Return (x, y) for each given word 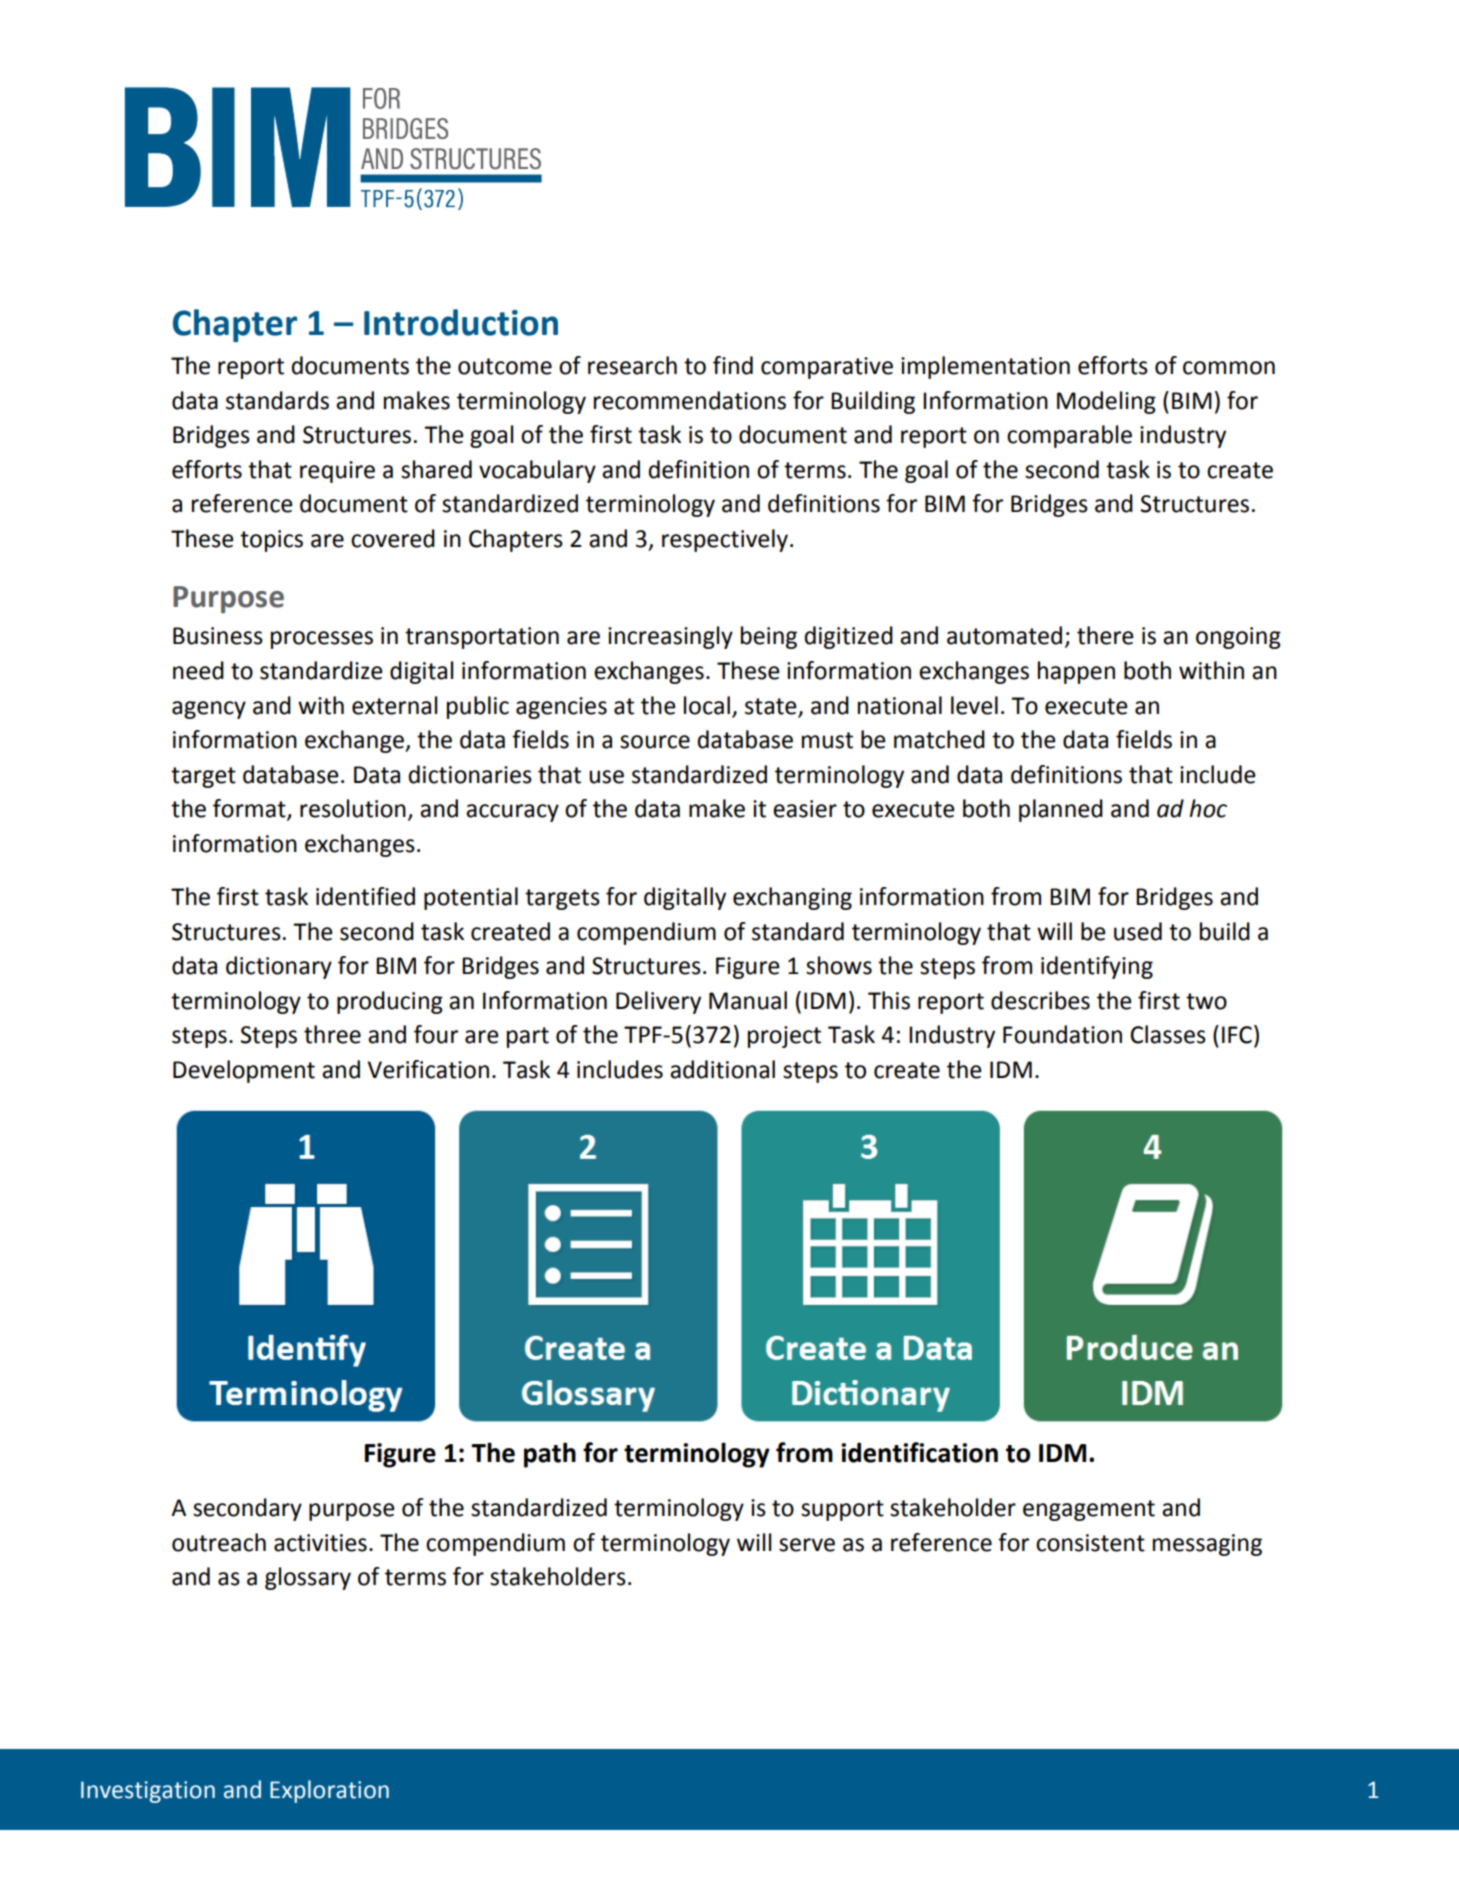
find (733, 365)
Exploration (329, 1791)
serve (807, 1545)
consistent (1090, 1543)
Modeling (1106, 402)
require (337, 472)
